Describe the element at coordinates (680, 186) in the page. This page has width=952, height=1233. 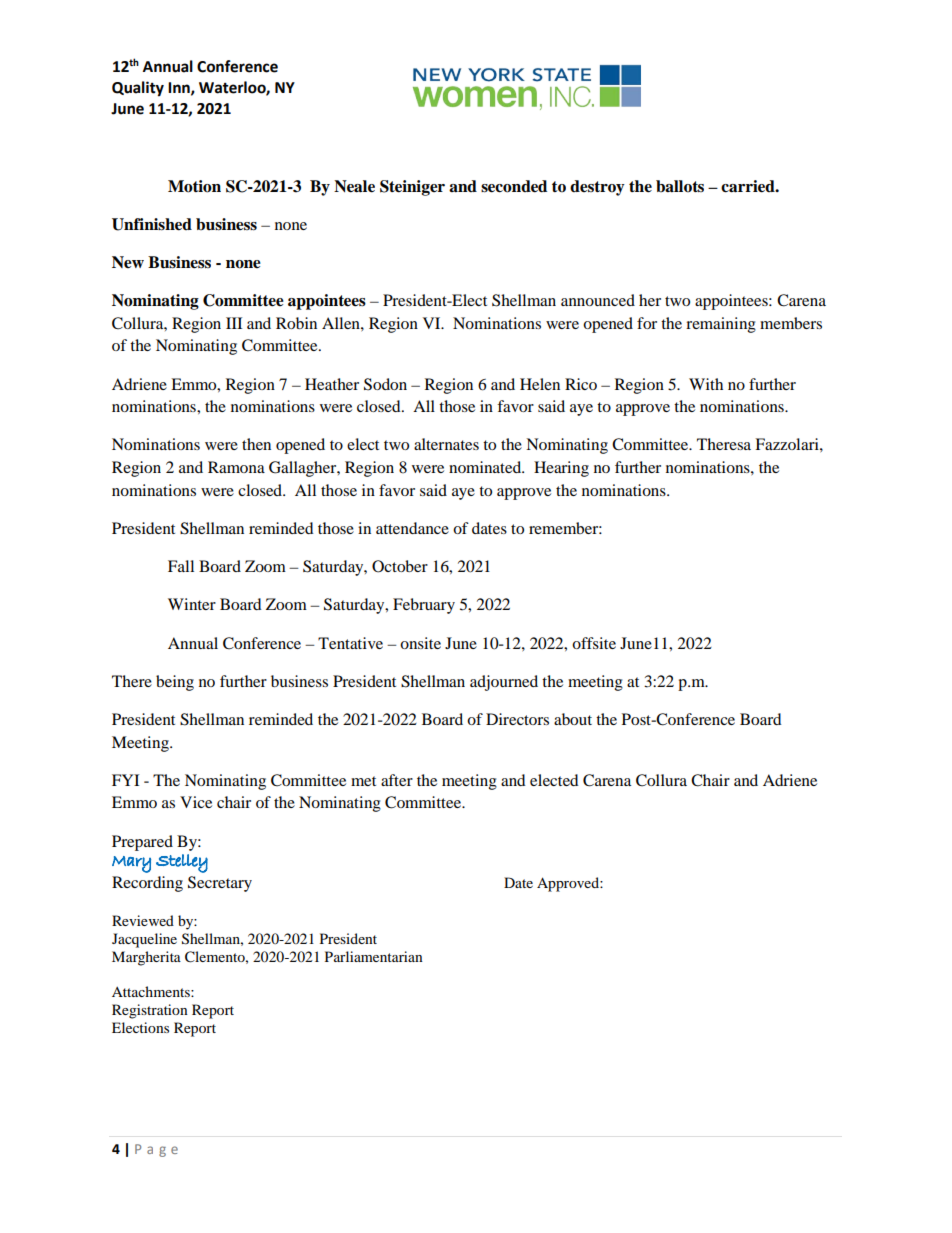
I see `ballots` at that location.
